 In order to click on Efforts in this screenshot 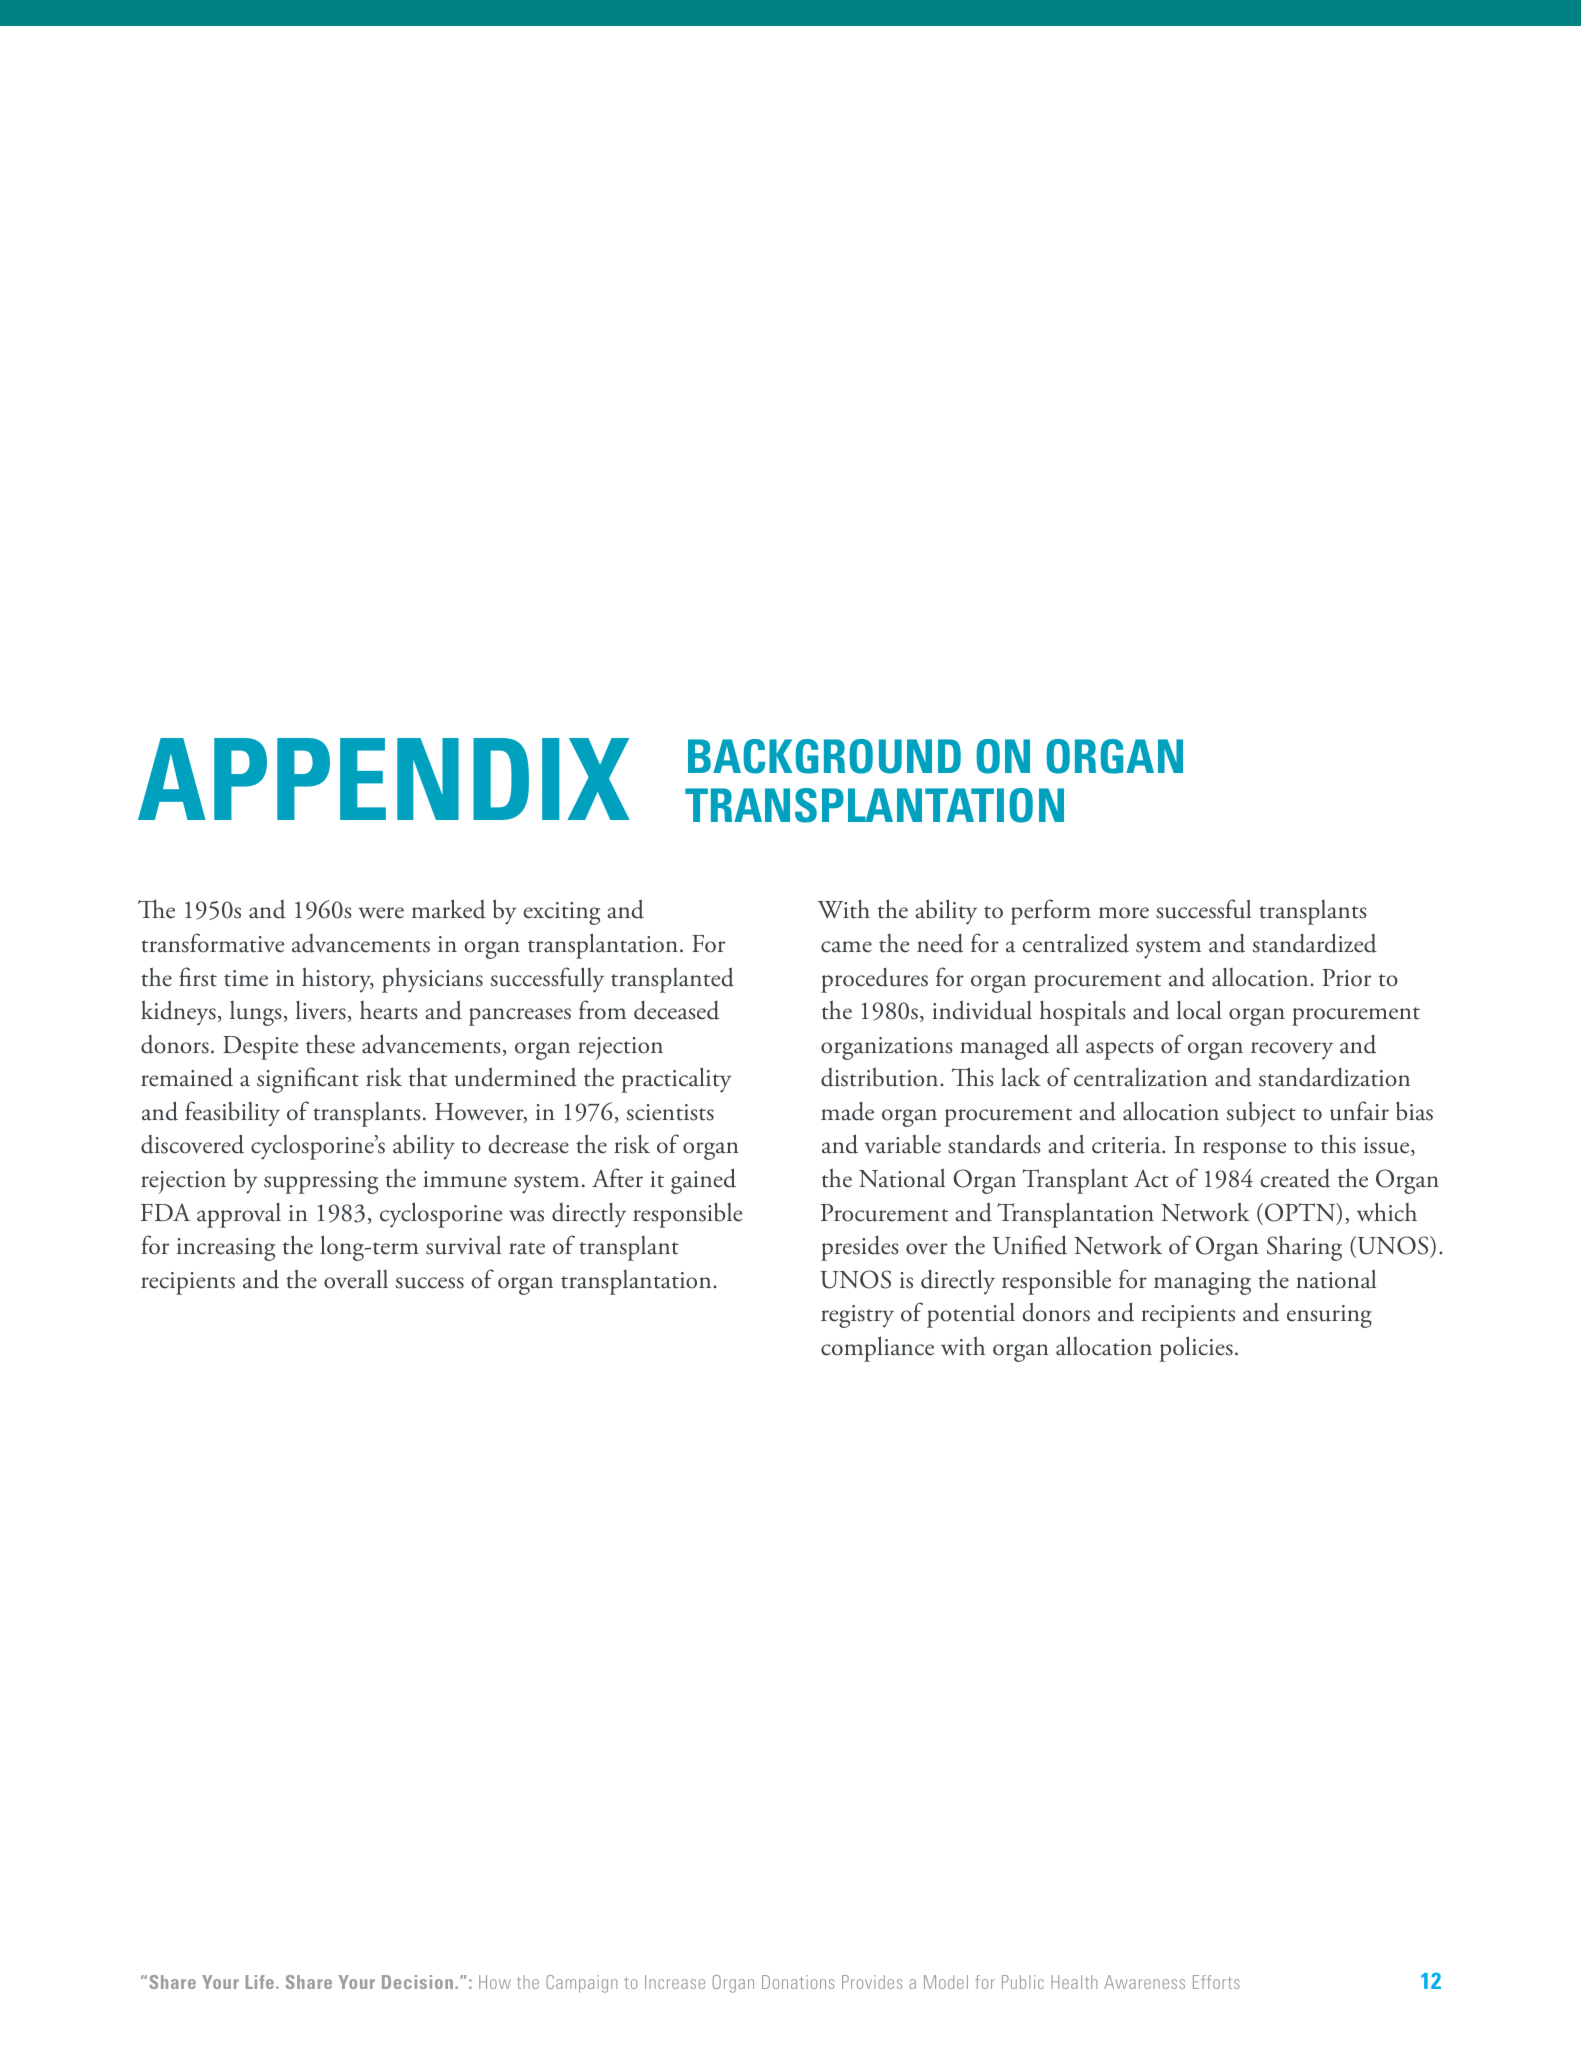, I will do `click(1216, 1982)`.
